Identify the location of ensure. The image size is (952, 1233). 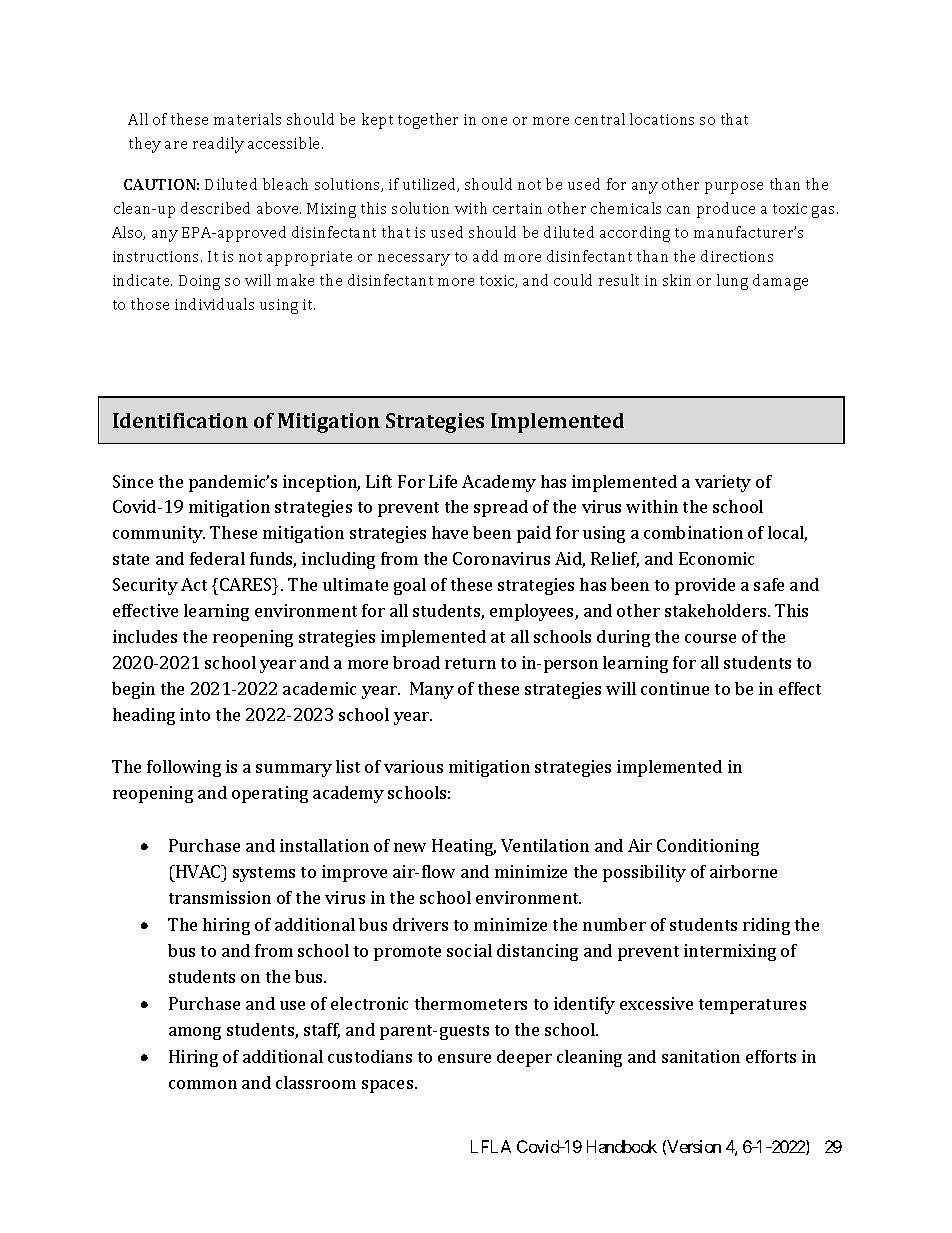
(464, 1058).
